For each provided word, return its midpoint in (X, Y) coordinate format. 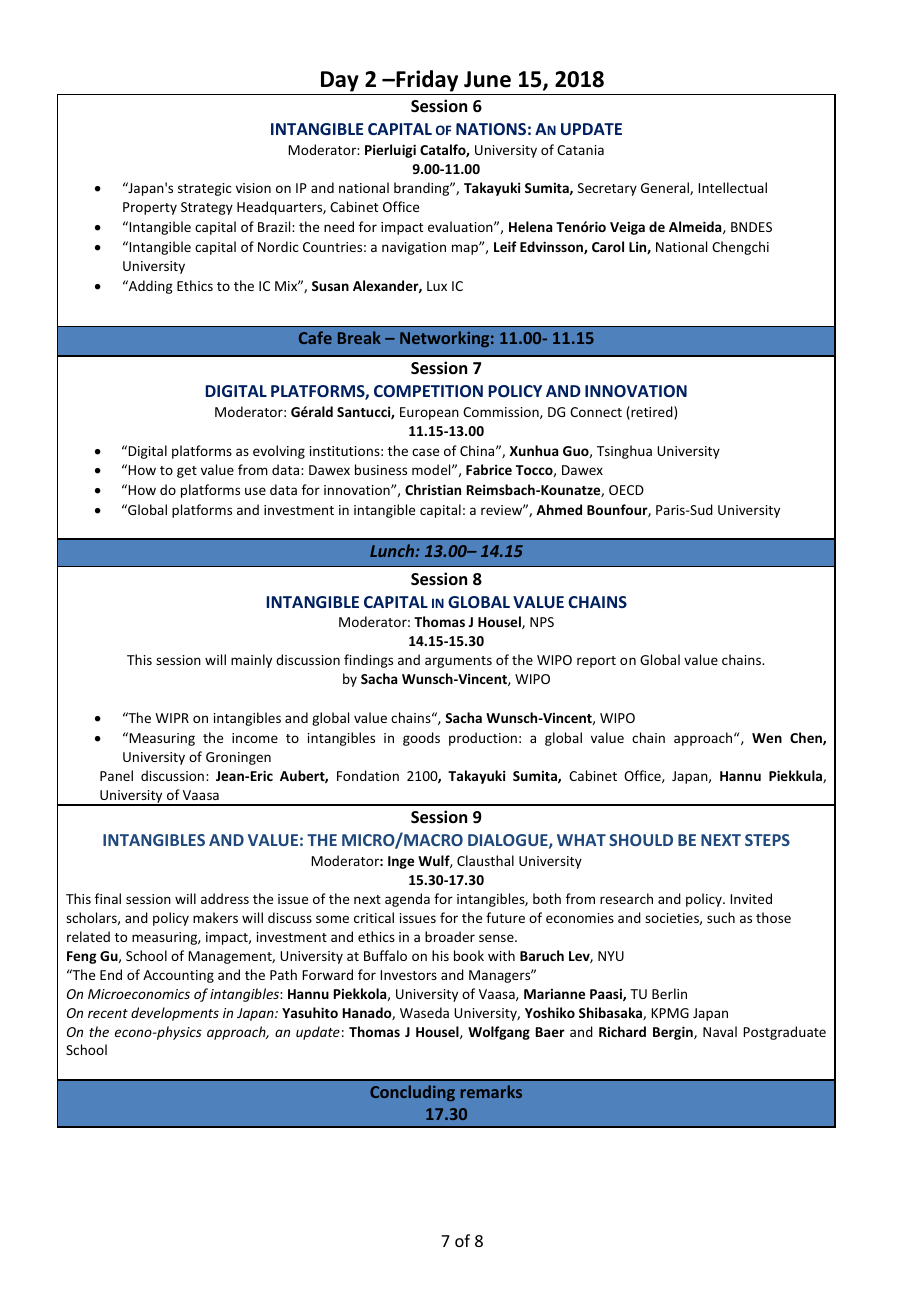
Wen (767, 738)
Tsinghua (624, 452)
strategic (205, 189)
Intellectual (732, 187)
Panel (116, 775)
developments (175, 1014)
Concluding (412, 1093)
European (429, 413)
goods (421, 739)
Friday (426, 81)
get (187, 472)
